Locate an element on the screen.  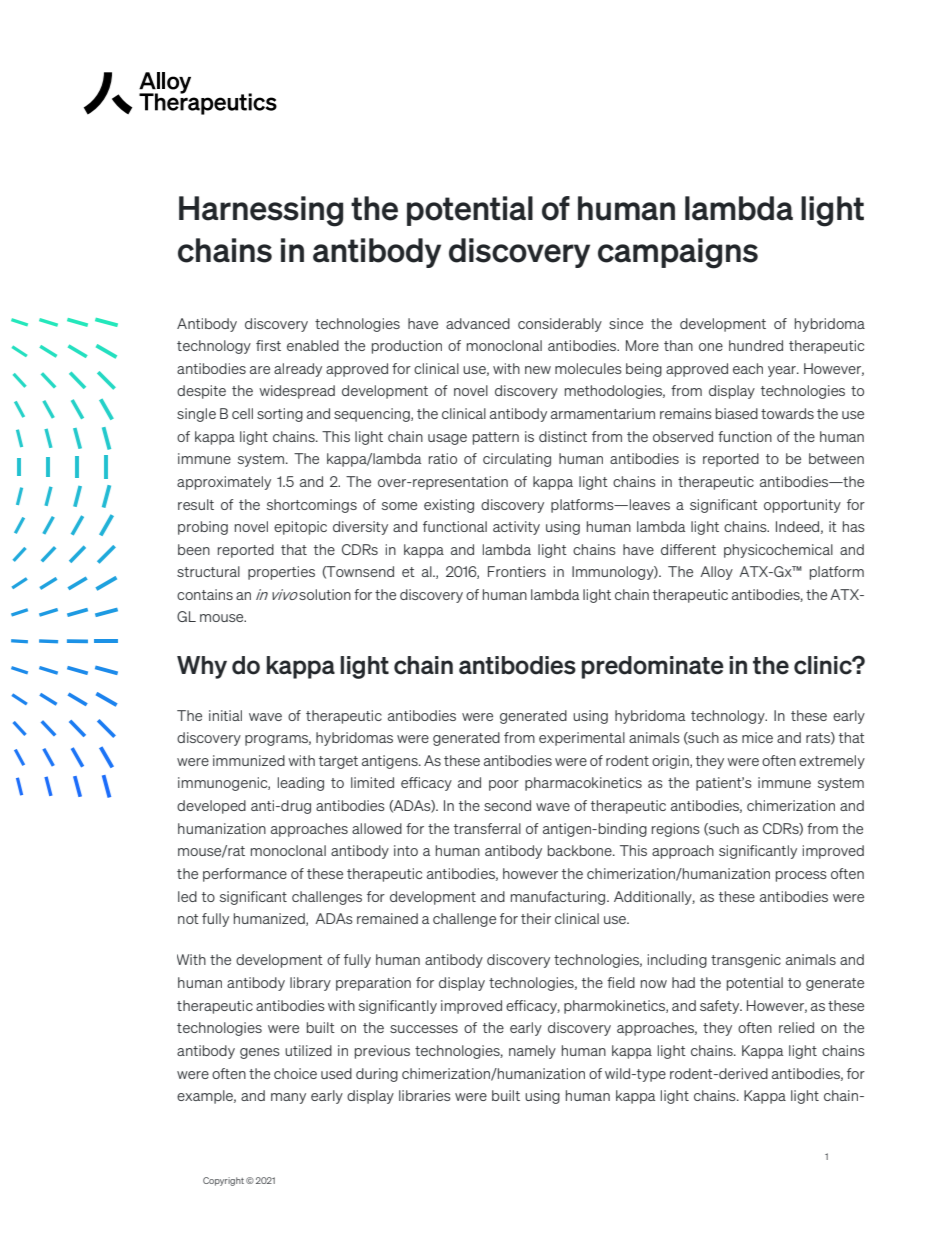
properties is located at coordinates (281, 573).
